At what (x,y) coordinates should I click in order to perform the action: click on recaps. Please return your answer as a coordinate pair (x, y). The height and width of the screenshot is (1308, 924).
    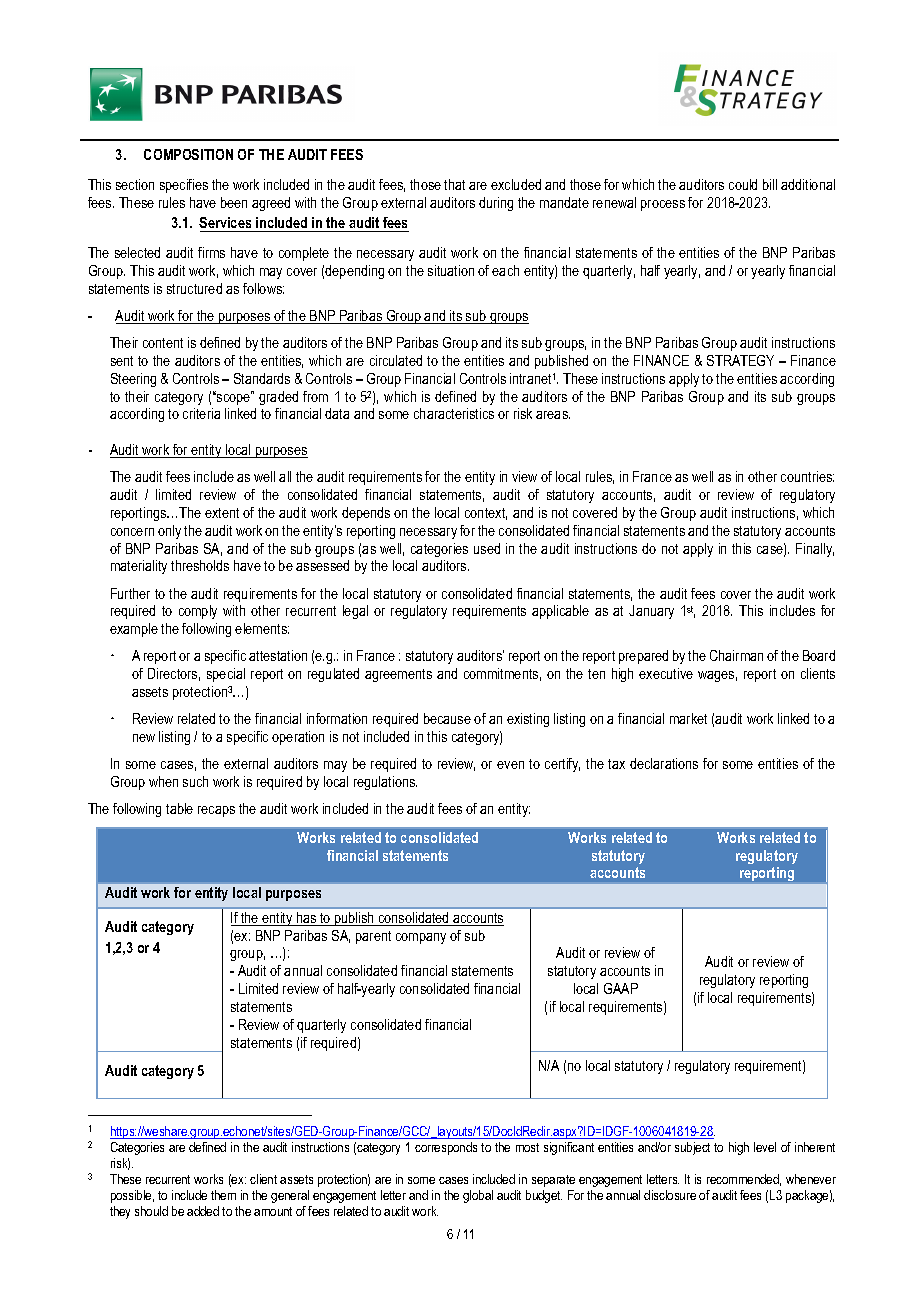
    Looking at the image, I should click on (216, 811).
